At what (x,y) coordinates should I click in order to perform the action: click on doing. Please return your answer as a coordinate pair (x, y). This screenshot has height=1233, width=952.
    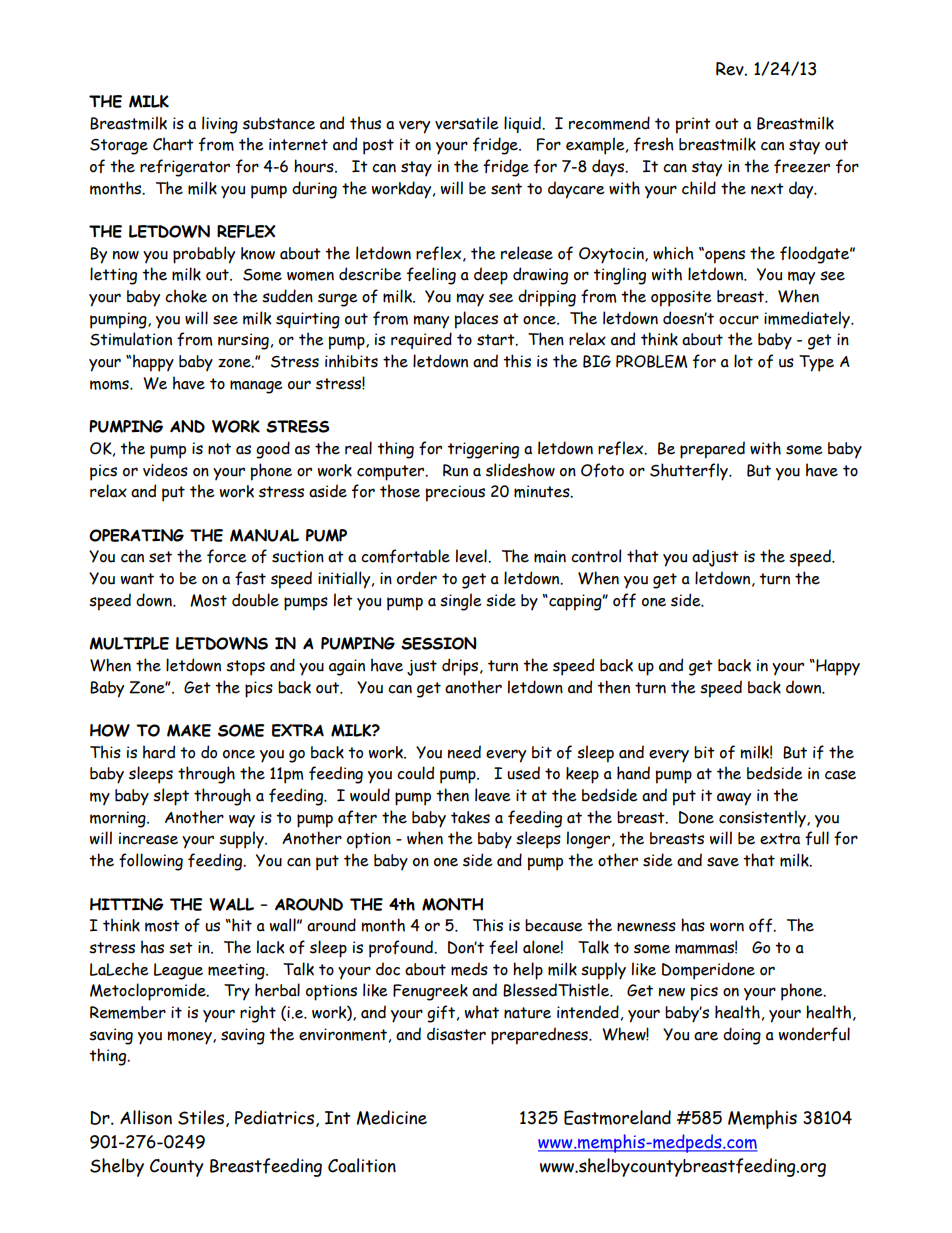
    Looking at the image, I should click on (742, 1036).
